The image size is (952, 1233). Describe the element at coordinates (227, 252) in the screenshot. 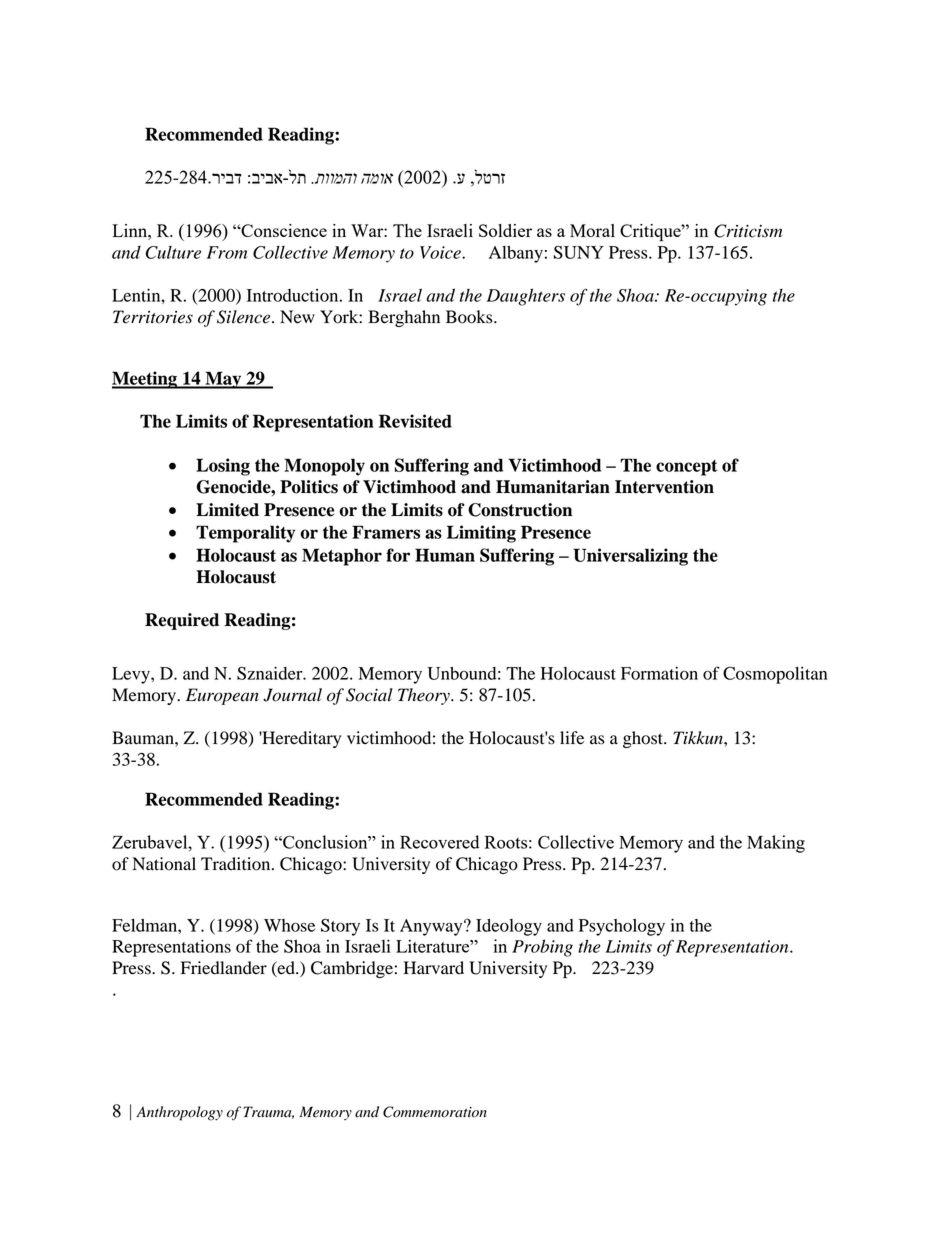

I see `From` at that location.
